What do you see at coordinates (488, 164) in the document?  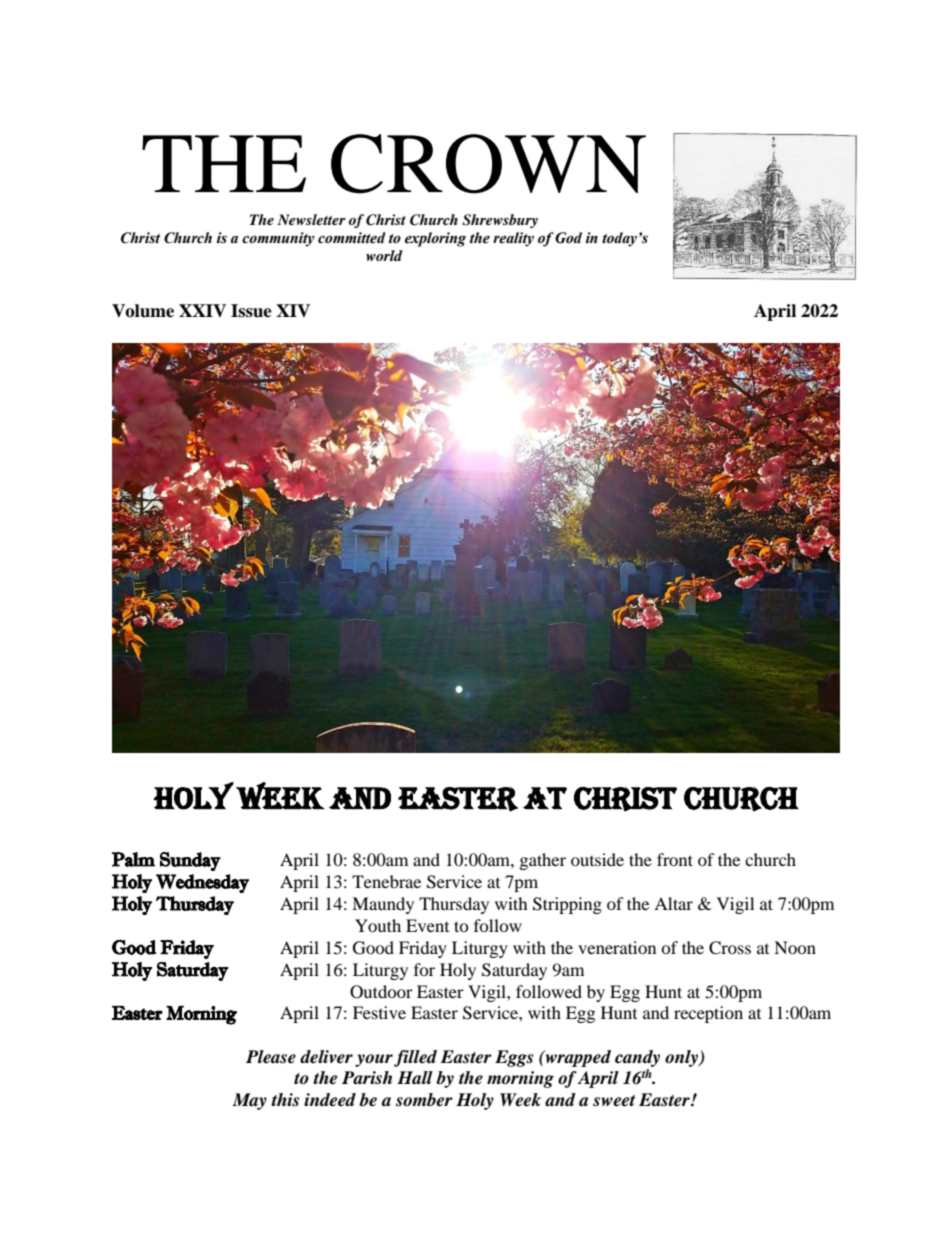 I see `CROWN` at bounding box center [488, 164].
